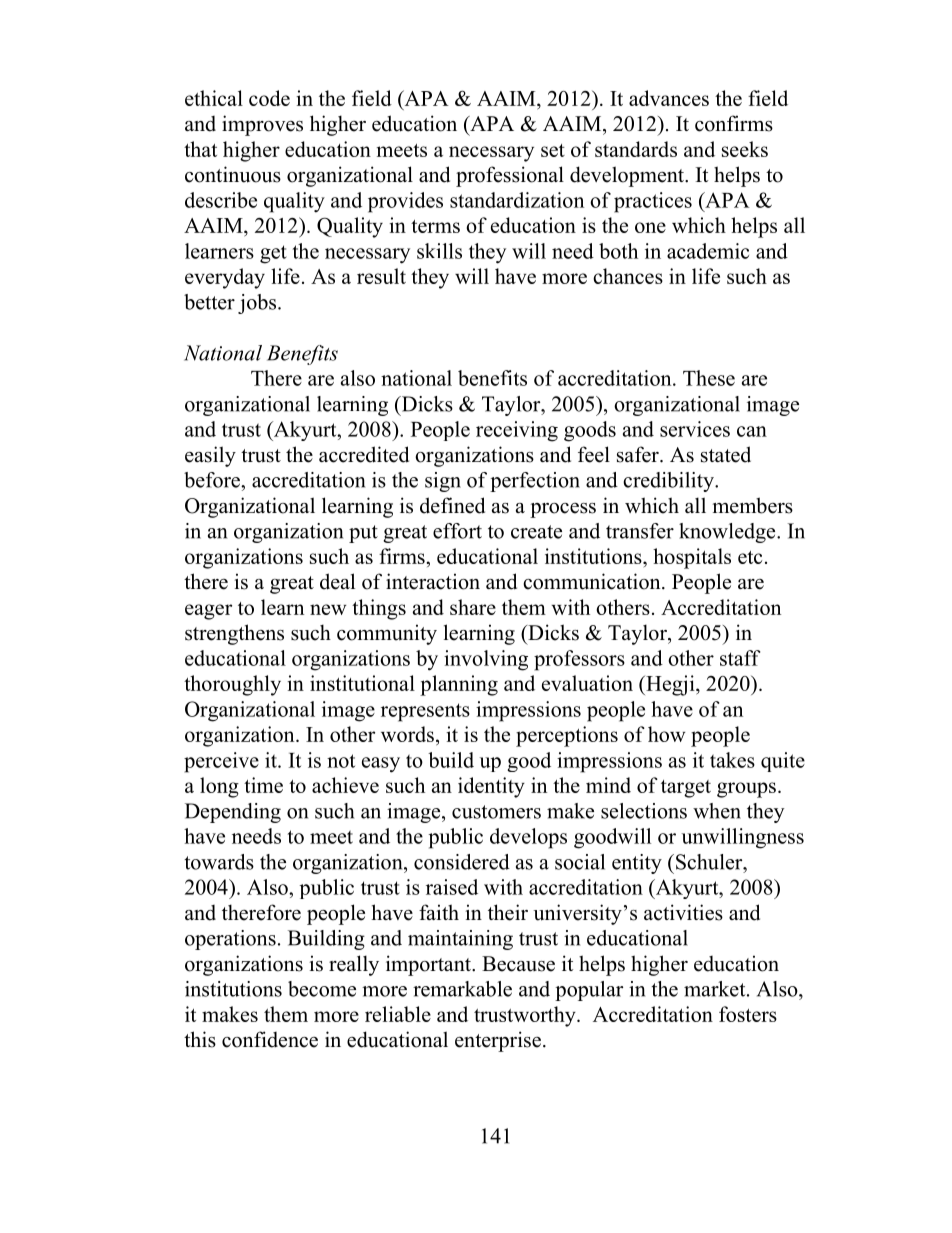 The height and width of the page is (1233, 952). I want to click on when, so click(717, 811).
